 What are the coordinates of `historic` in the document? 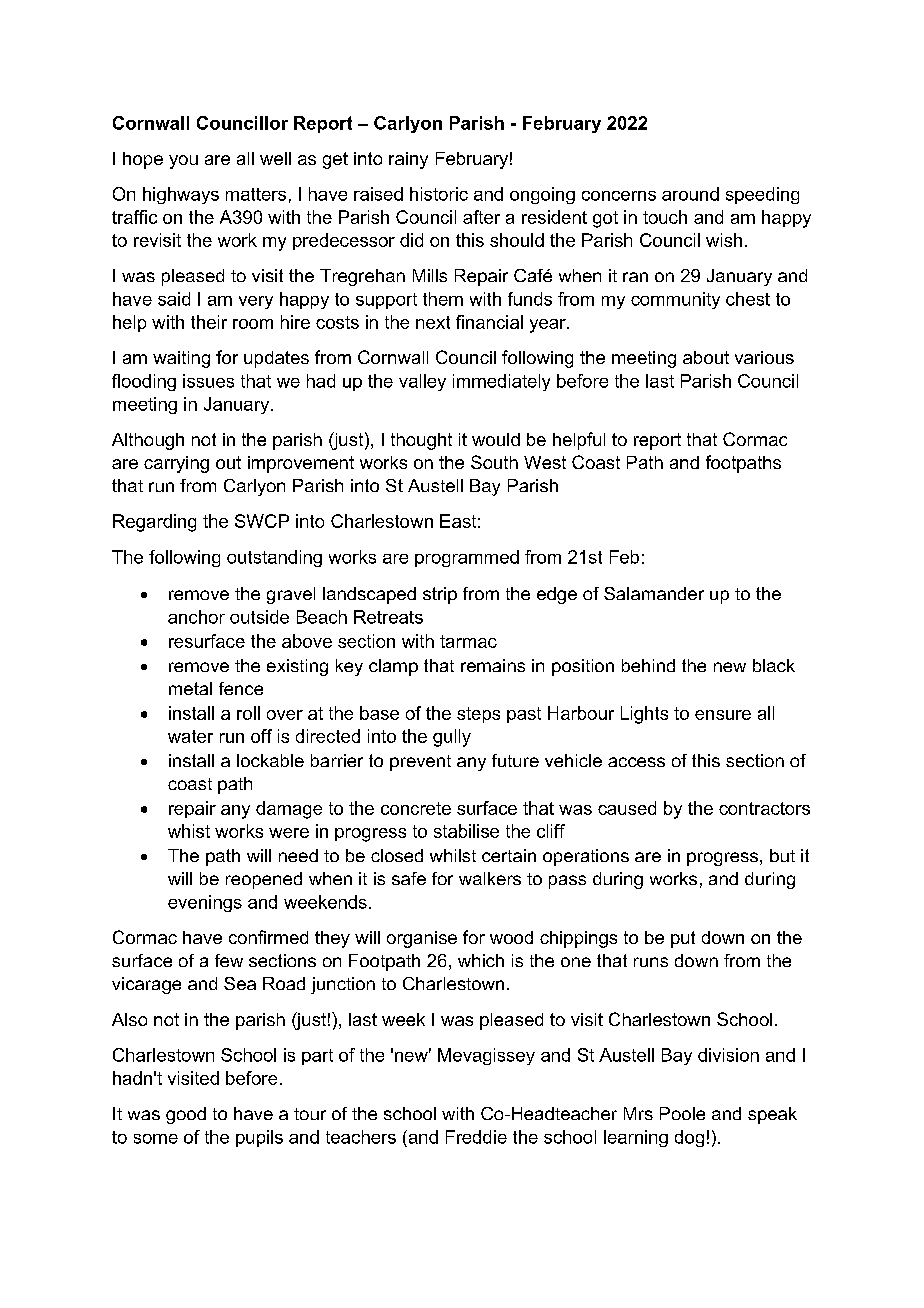 It's located at (439, 194).
